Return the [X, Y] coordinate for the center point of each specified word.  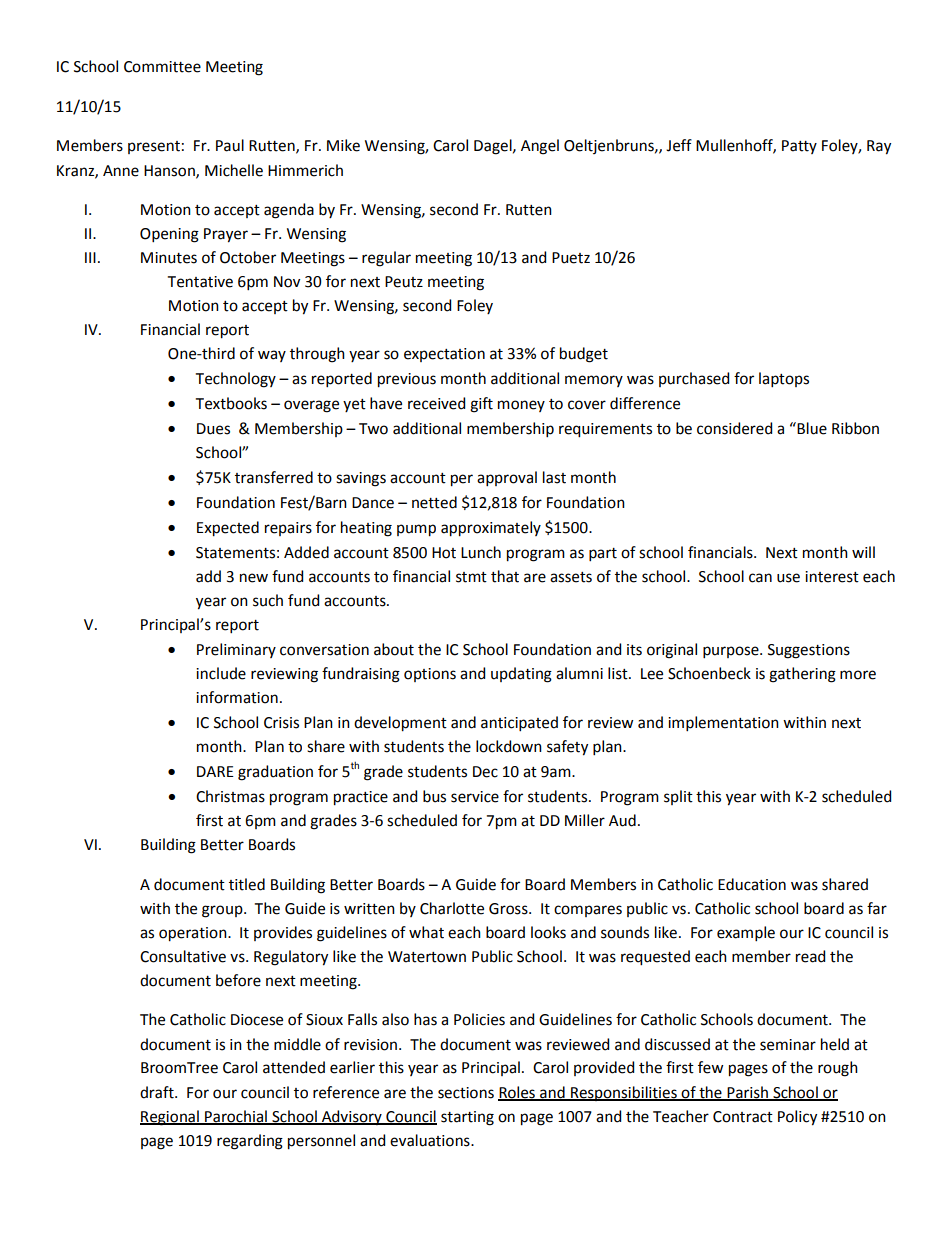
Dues [213, 429]
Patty [799, 147]
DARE [215, 771]
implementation [723, 723]
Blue [811, 428]
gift [481, 405]
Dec [485, 772]
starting [467, 1118]
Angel [540, 147]
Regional [170, 1118]
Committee [162, 67]
